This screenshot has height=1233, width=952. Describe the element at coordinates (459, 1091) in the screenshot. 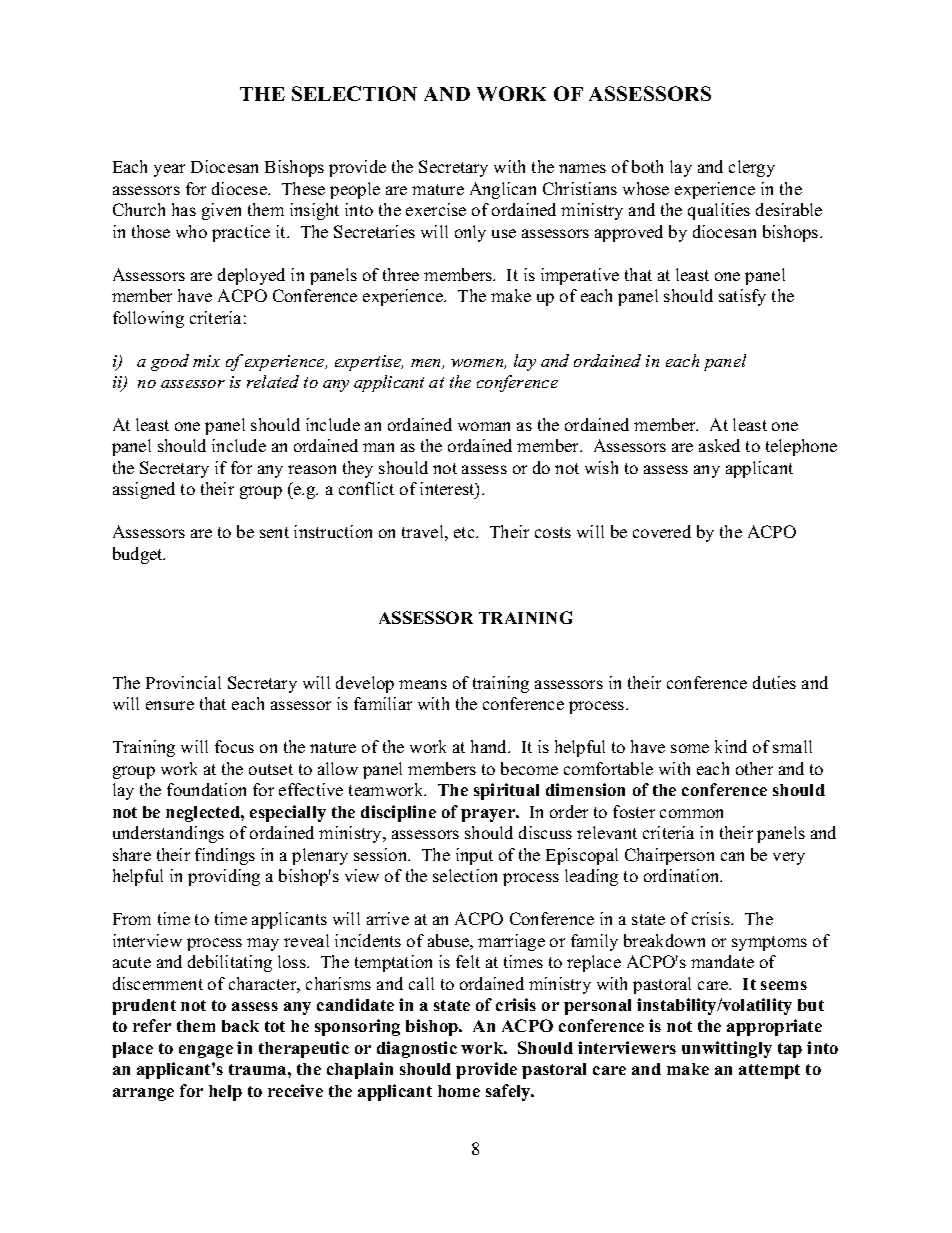

I see `home` at that location.
